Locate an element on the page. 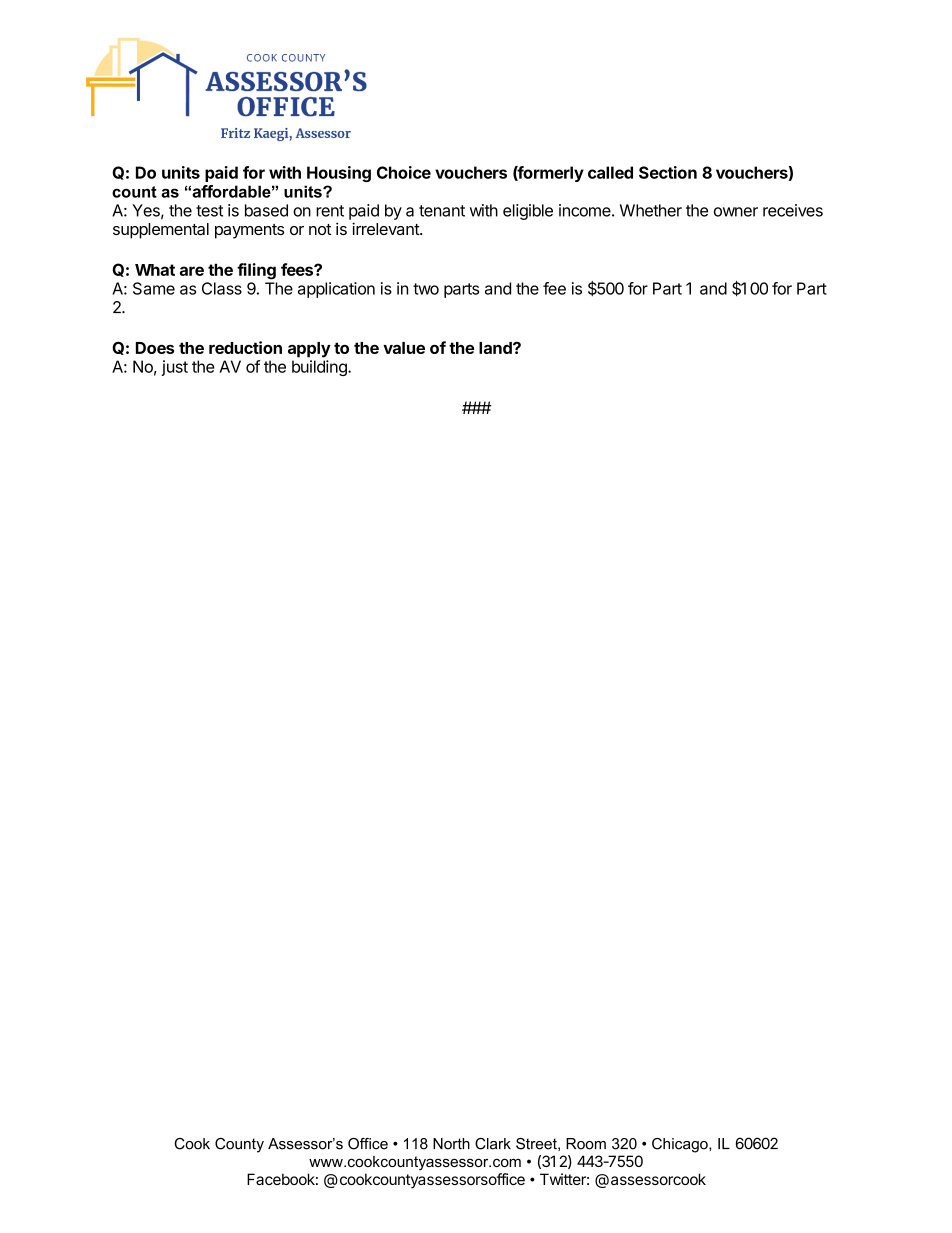 This page has height=1233, width=952. North is located at coordinates (451, 1144).
